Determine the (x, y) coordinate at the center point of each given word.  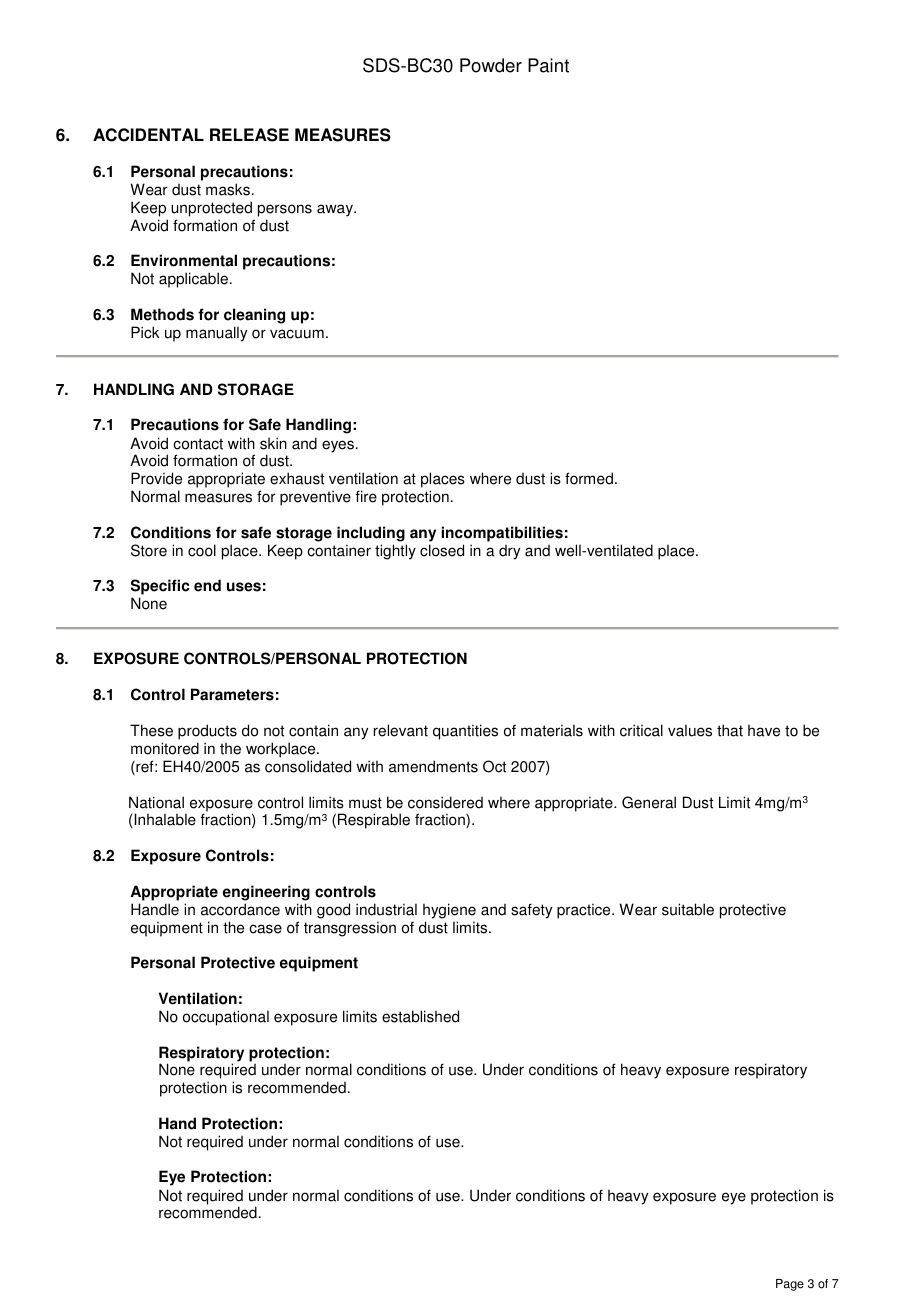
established (420, 1016)
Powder (491, 65)
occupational (226, 1018)
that (730, 730)
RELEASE (249, 135)
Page (790, 1285)
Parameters (232, 694)
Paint (548, 65)
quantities (465, 732)
